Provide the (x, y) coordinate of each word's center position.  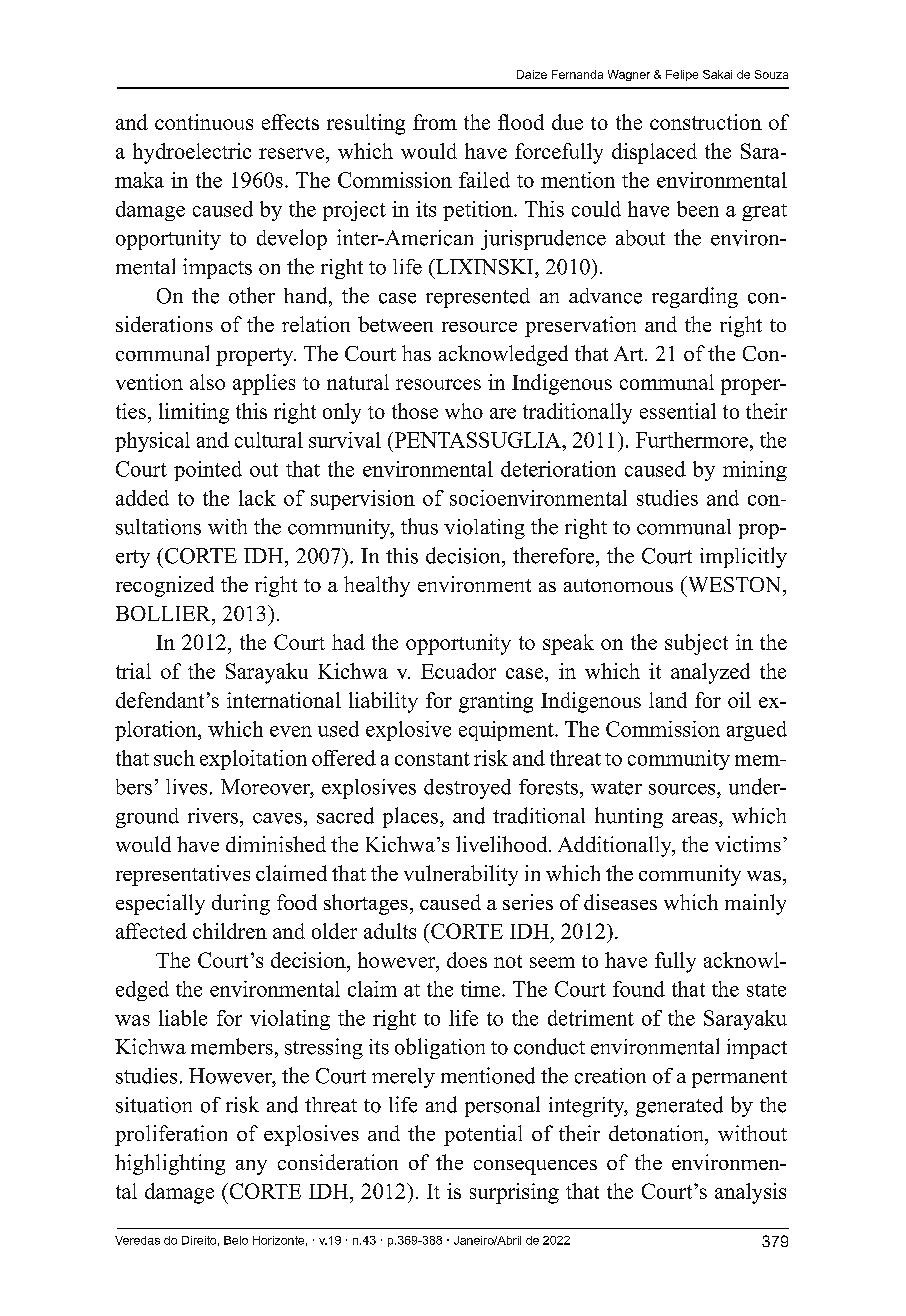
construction (706, 122)
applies (264, 384)
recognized (165, 586)
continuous (204, 122)
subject (696, 644)
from (435, 122)
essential (678, 411)
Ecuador (458, 671)
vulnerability (461, 875)
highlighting (170, 1164)
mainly (755, 904)
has (416, 353)
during (241, 904)
